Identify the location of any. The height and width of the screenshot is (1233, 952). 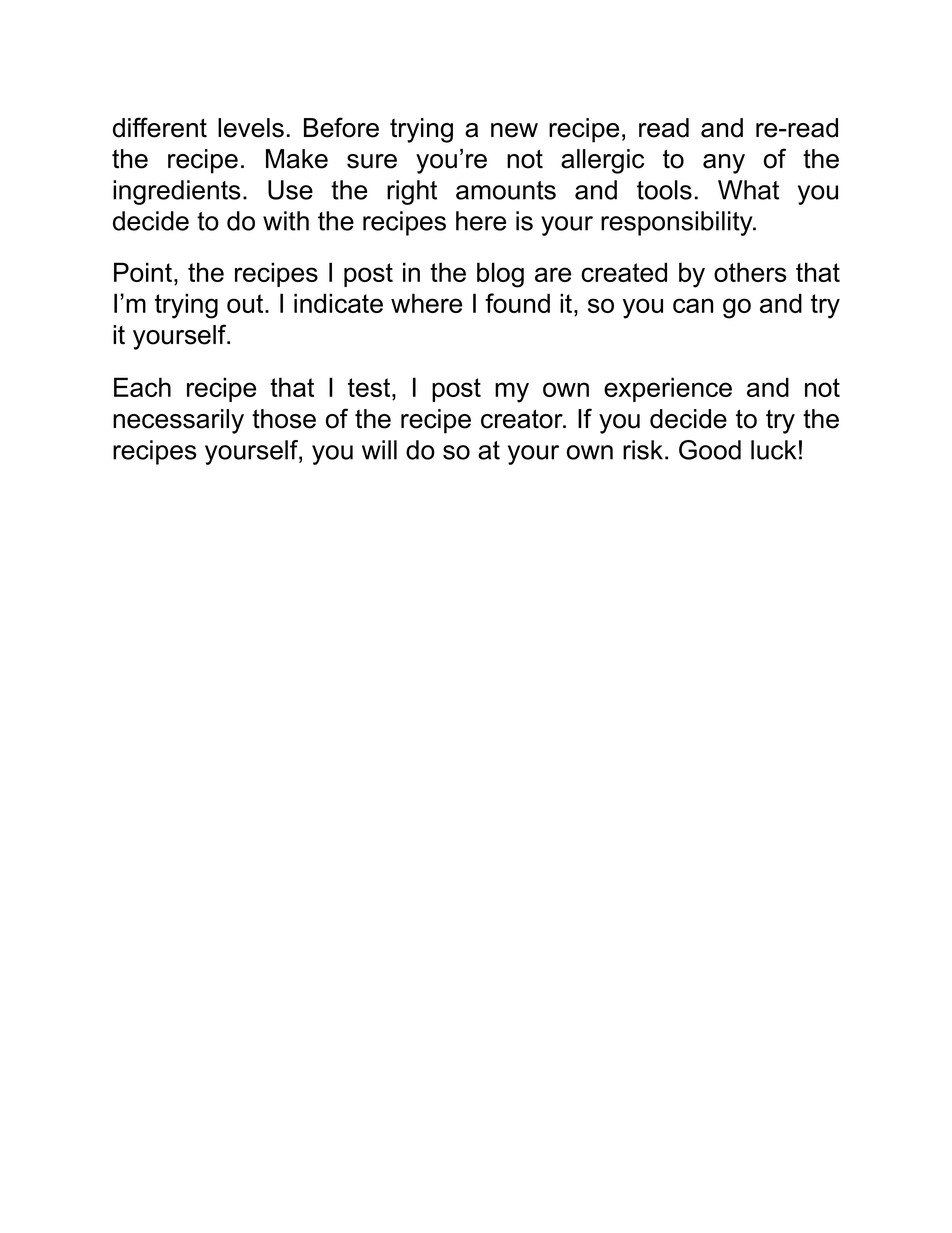
(724, 164).
